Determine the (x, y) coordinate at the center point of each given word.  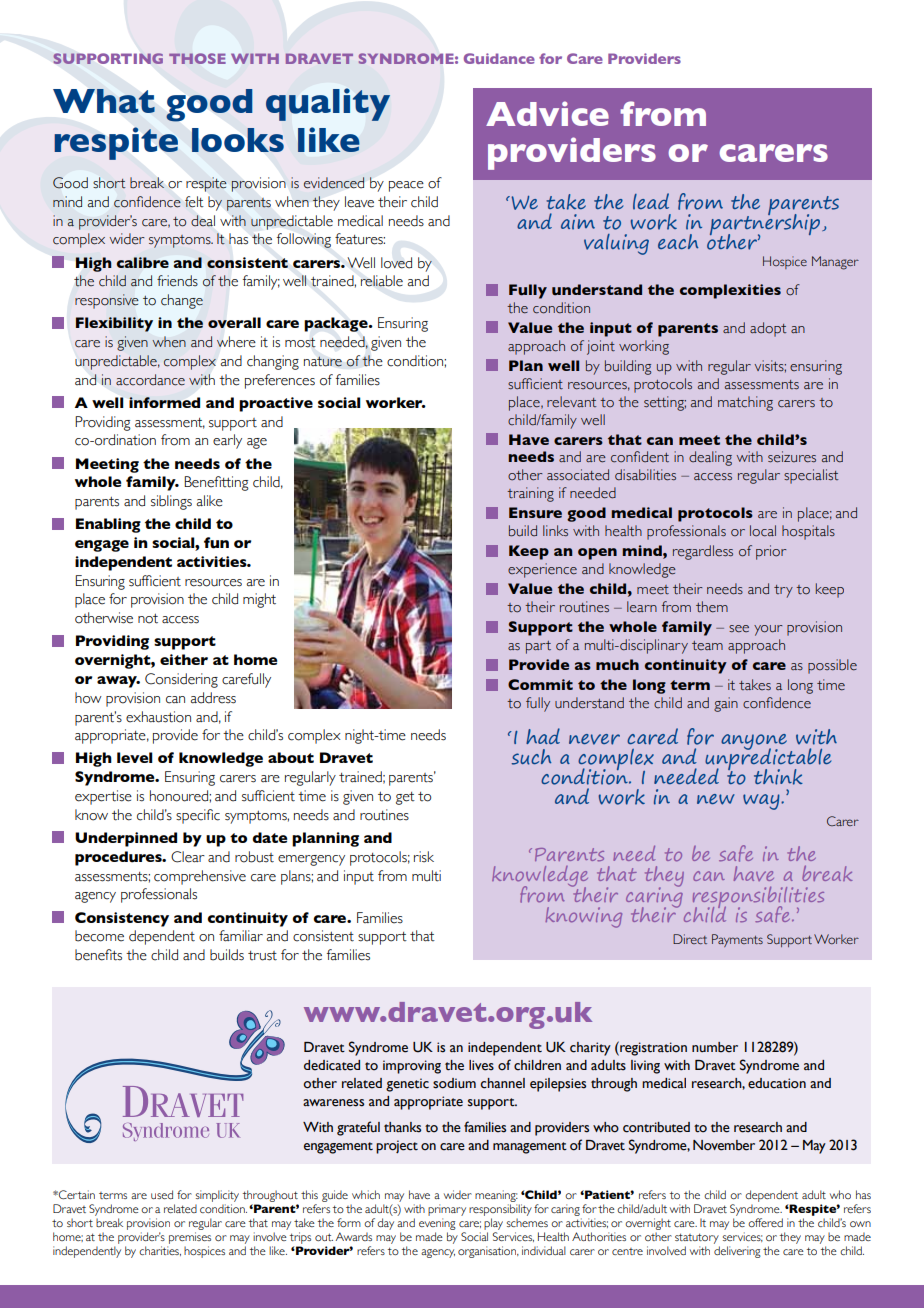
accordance (150, 380)
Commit (540, 684)
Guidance (499, 58)
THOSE (197, 58)
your (768, 630)
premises (190, 1238)
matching (745, 403)
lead (651, 201)
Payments (737, 940)
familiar (241, 936)
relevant (572, 402)
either (184, 659)
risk (424, 857)
